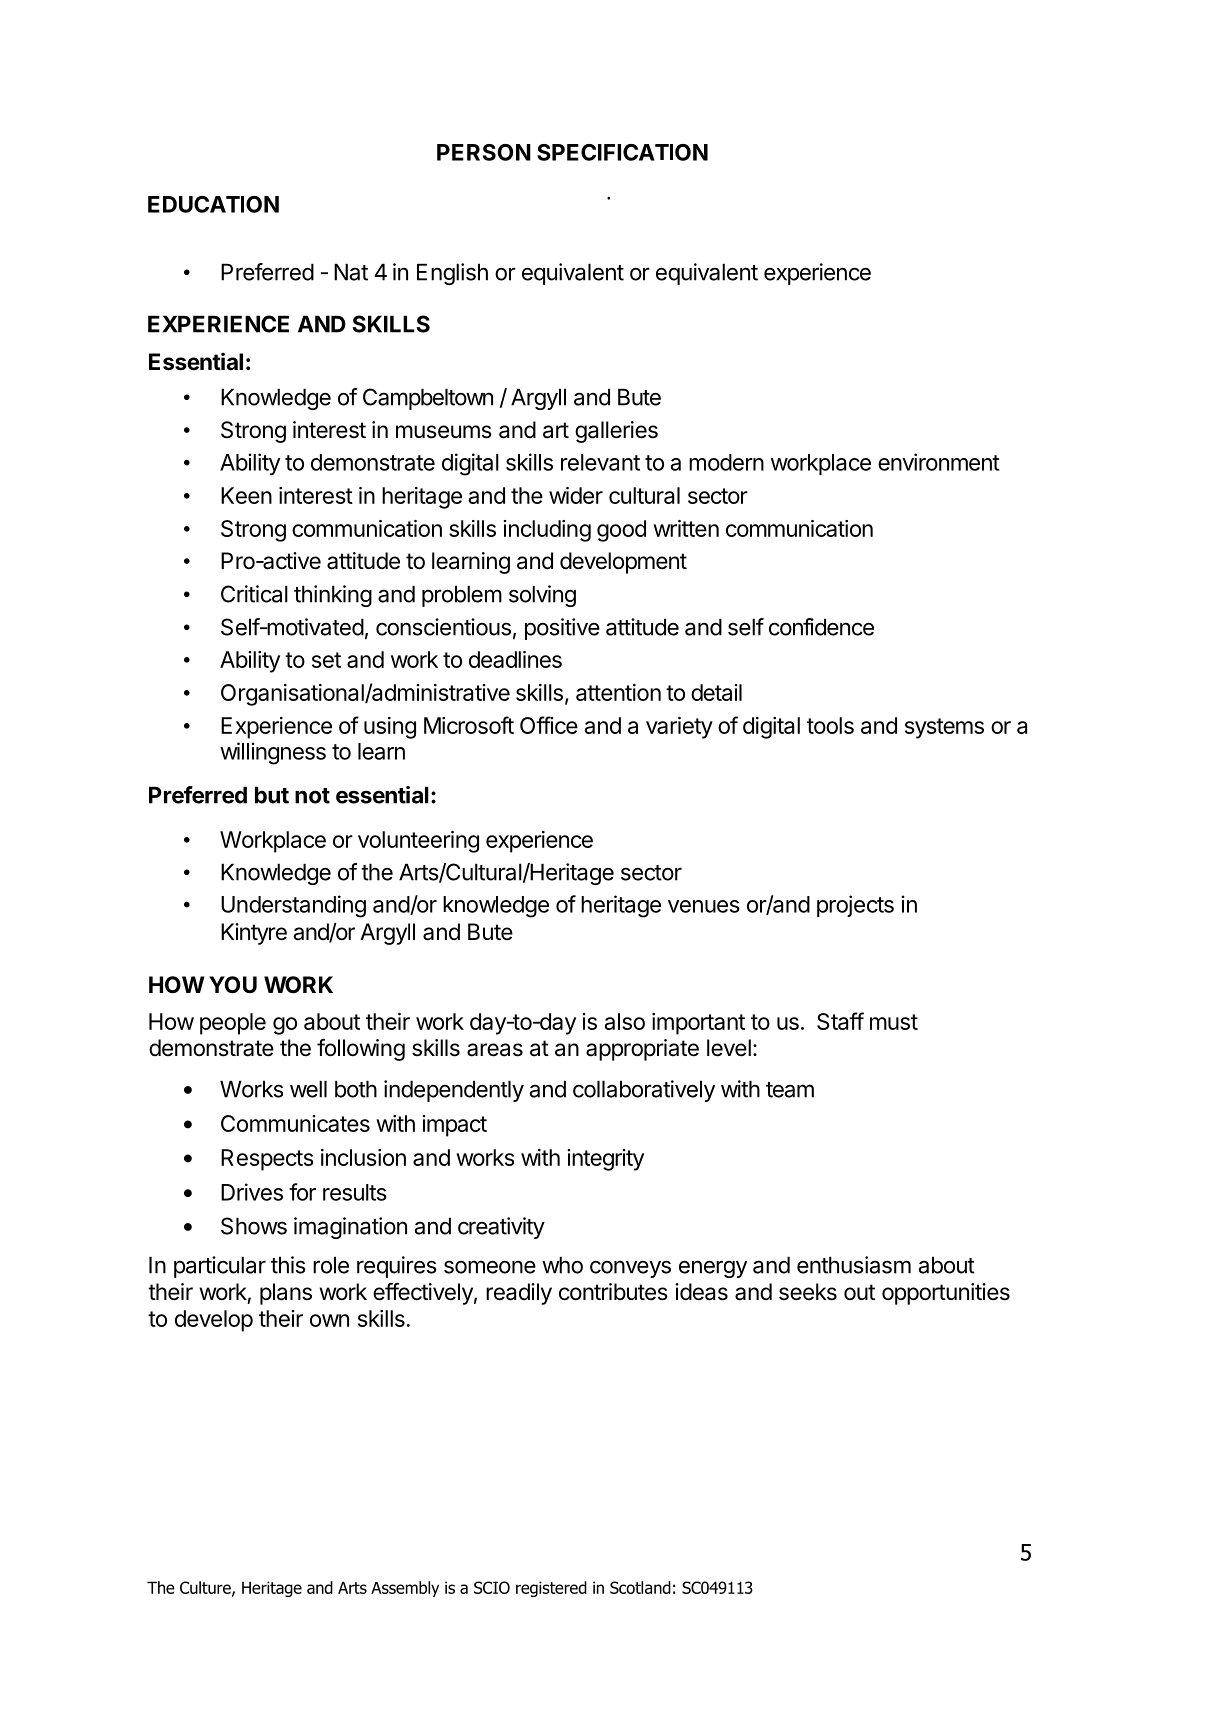 The image size is (1218, 1724). Describe the element at coordinates (939, 462) in the page. I see `environment` at that location.
